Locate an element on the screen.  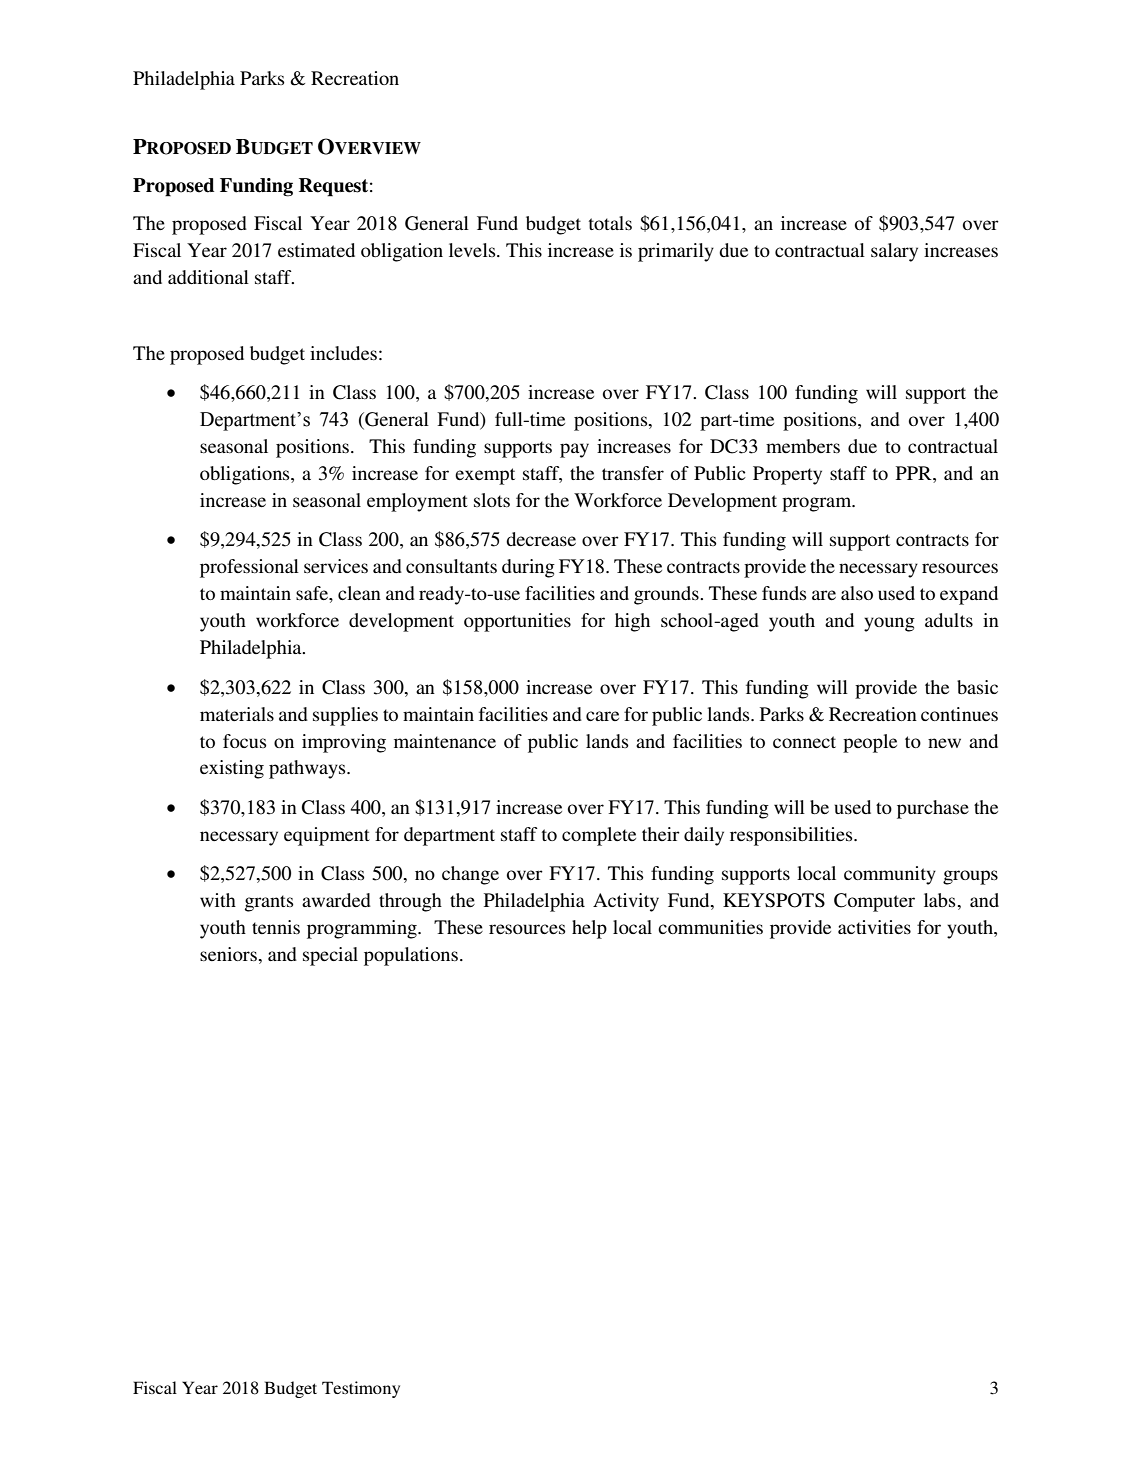
salary is located at coordinates (894, 252).
